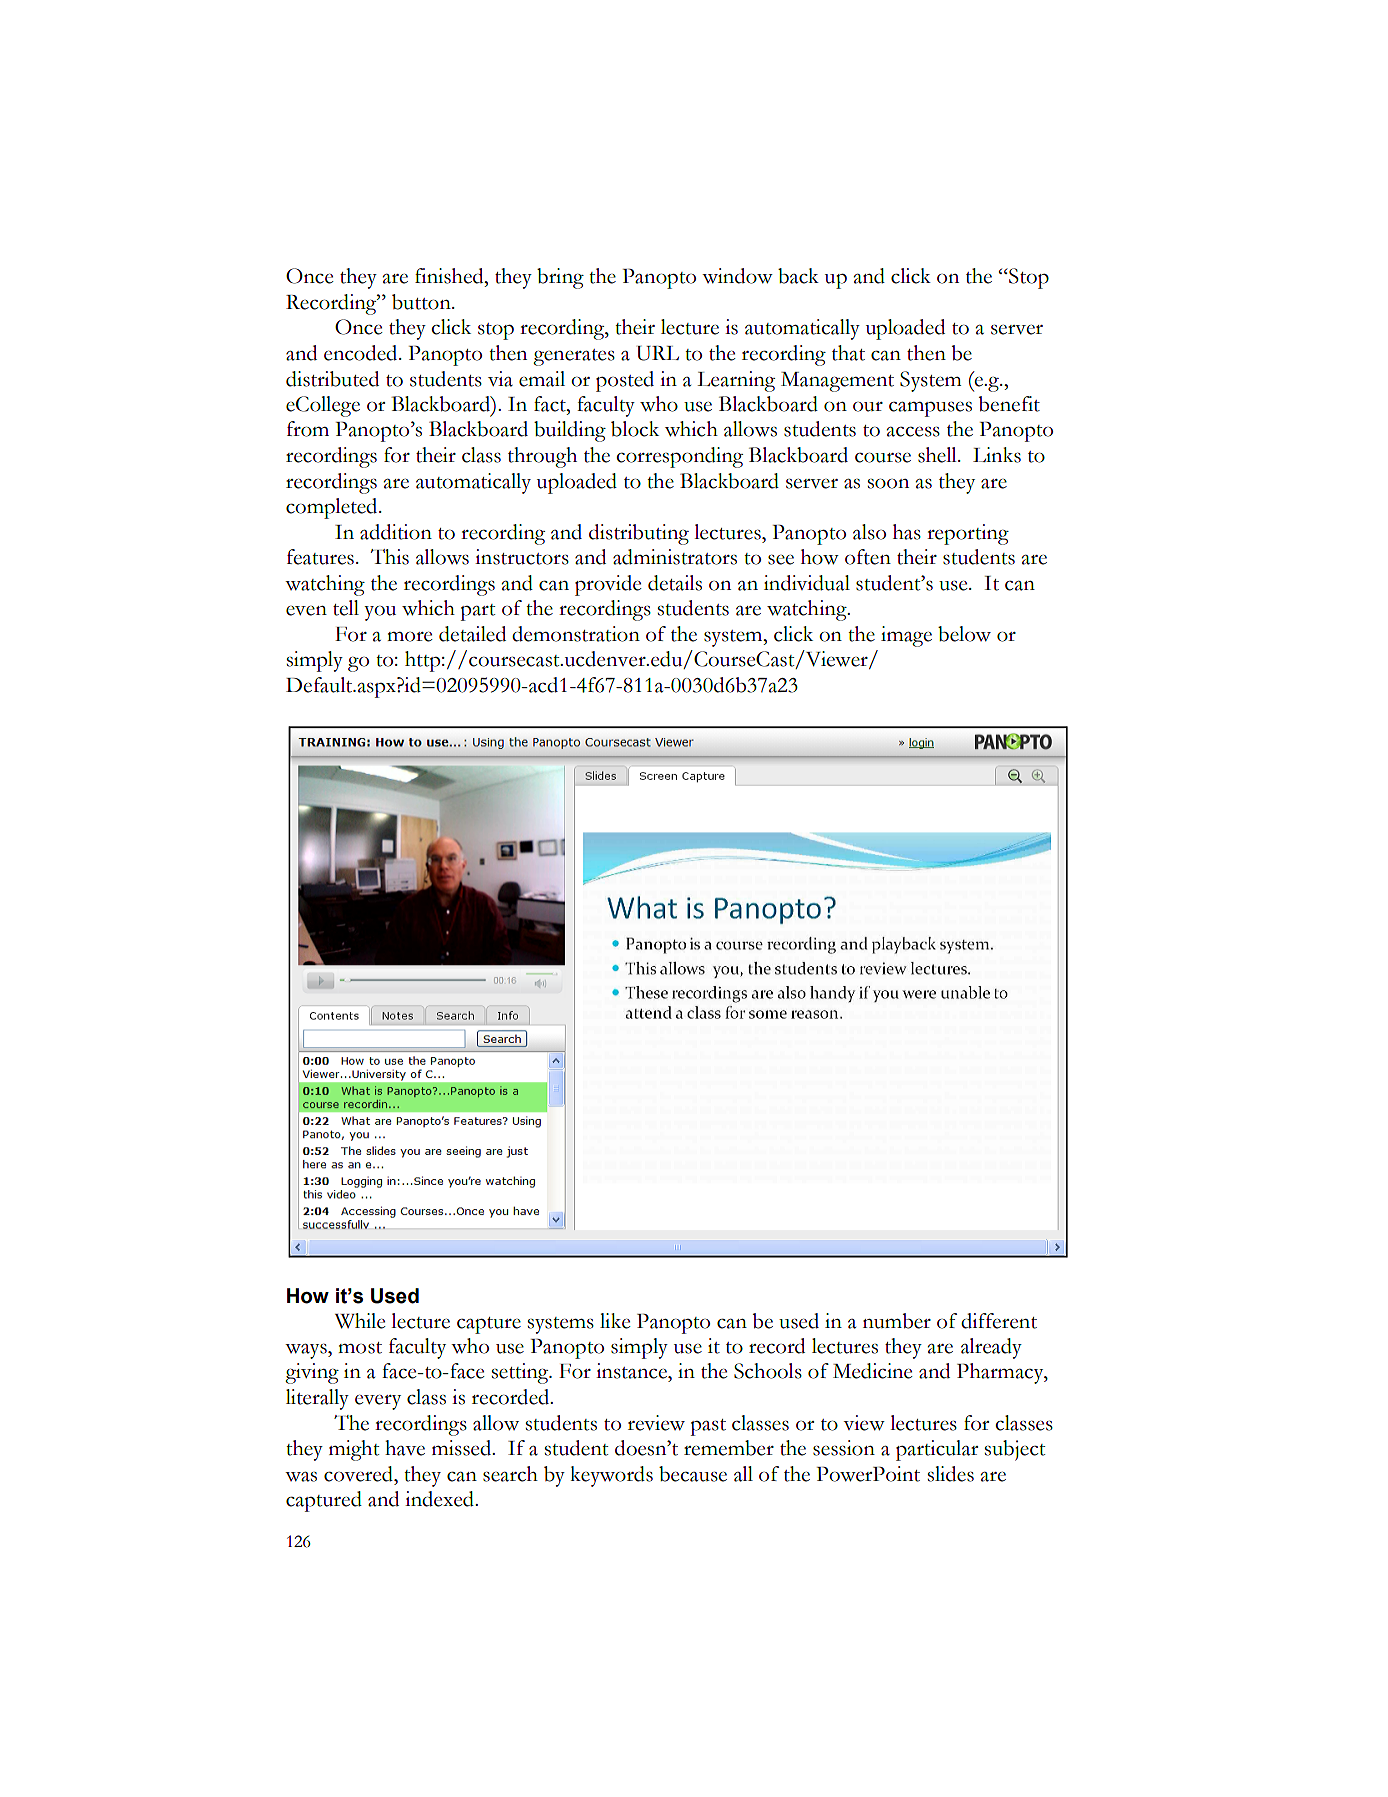  What do you see at coordinates (360, 1321) in the page?
I see `While` at bounding box center [360, 1321].
